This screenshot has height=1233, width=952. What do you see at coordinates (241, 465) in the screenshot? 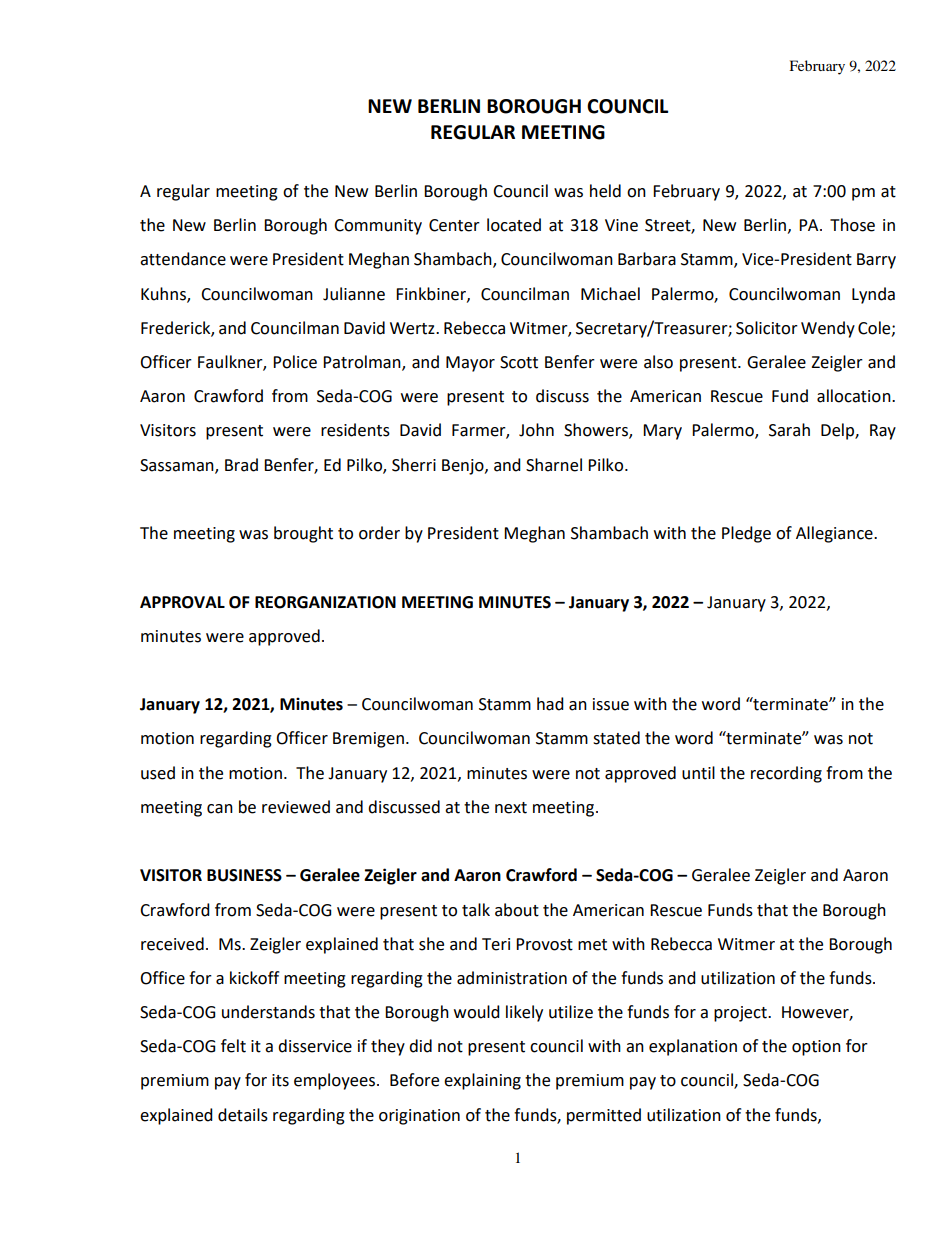
I see `Brad` at bounding box center [241, 465].
